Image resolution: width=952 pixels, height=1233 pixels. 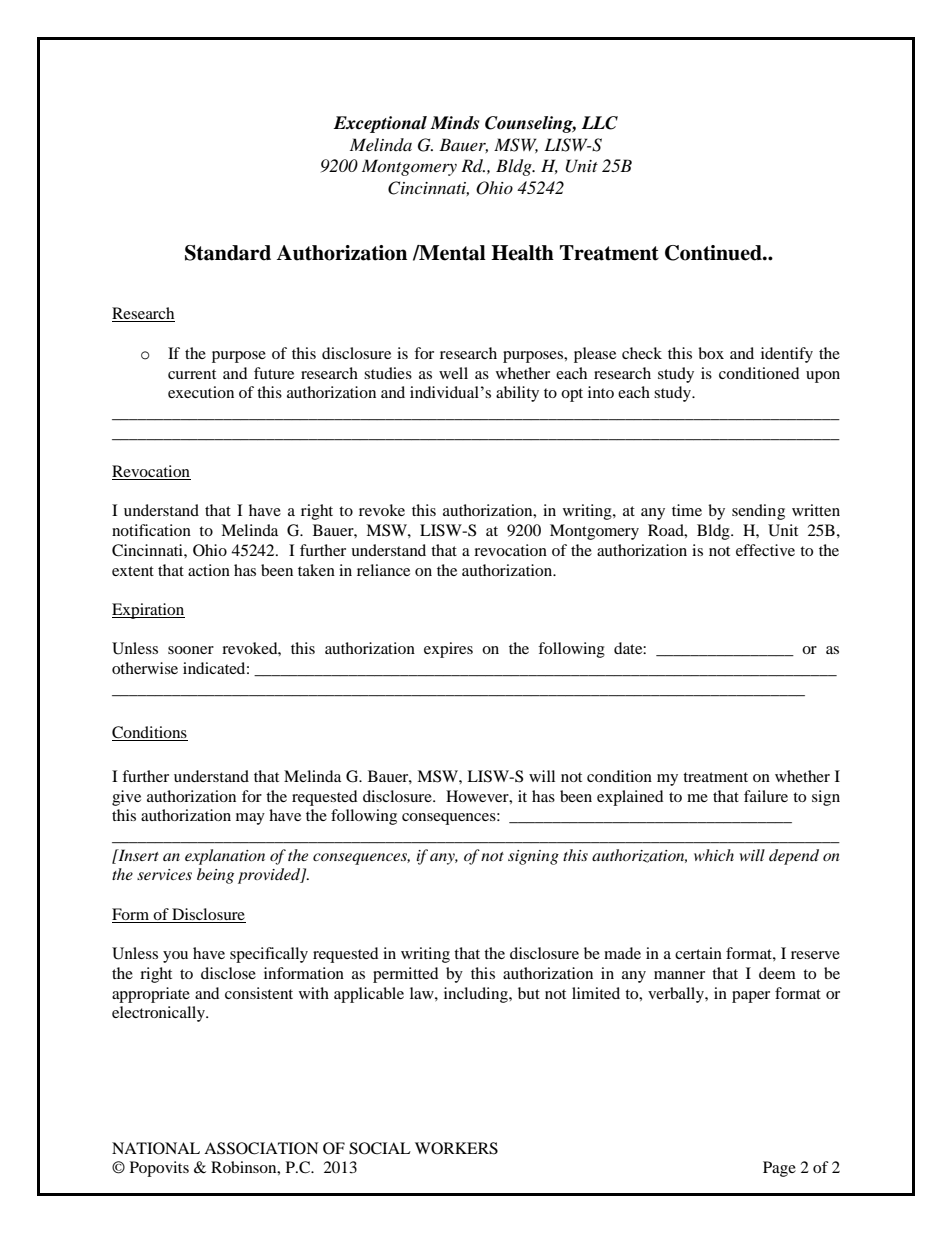 I want to click on Continued, so click(x=714, y=253).
